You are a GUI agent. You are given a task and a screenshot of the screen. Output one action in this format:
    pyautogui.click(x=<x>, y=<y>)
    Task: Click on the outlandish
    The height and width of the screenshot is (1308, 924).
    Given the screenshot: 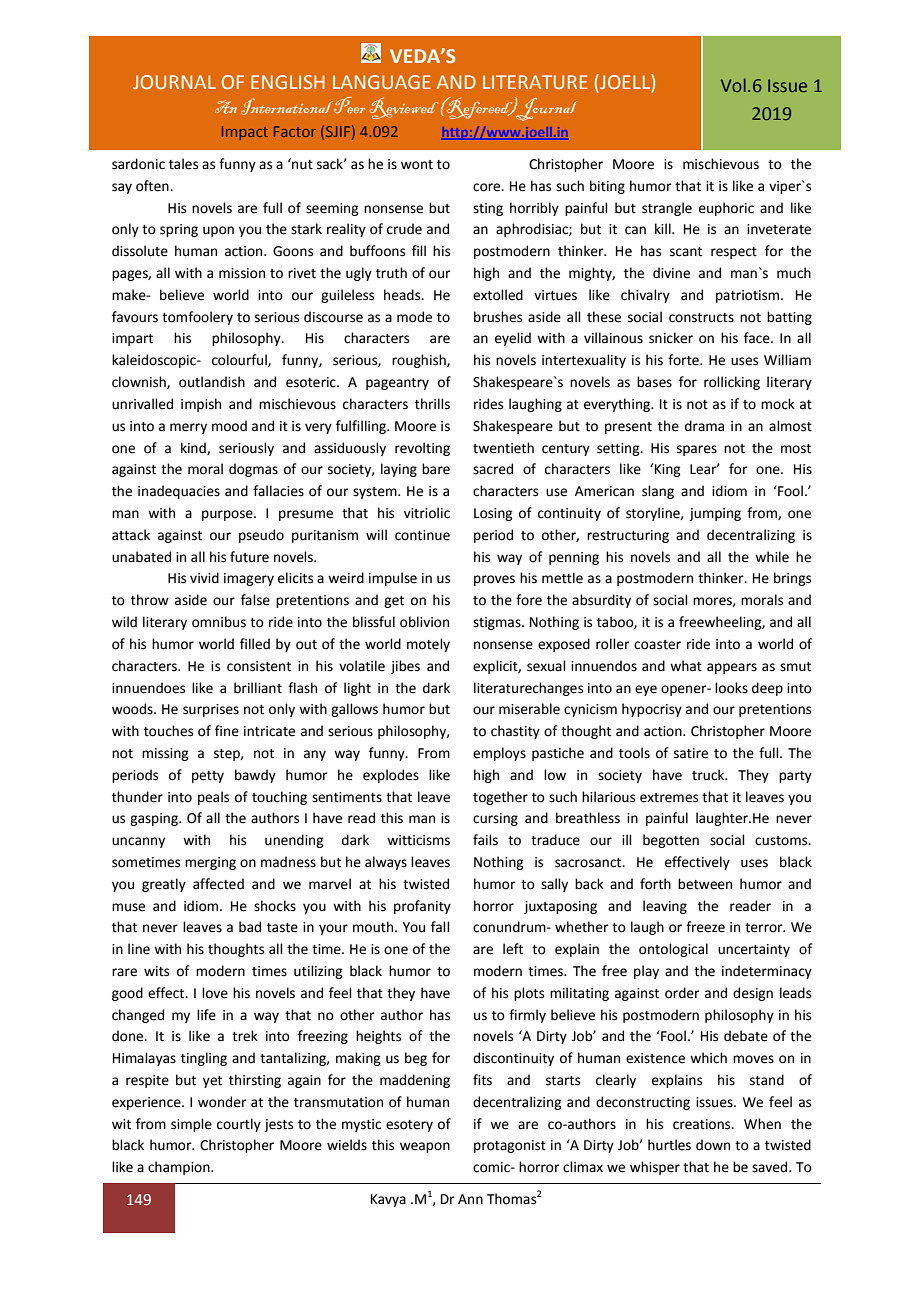 What is the action you would take?
    pyautogui.click(x=212, y=382)
